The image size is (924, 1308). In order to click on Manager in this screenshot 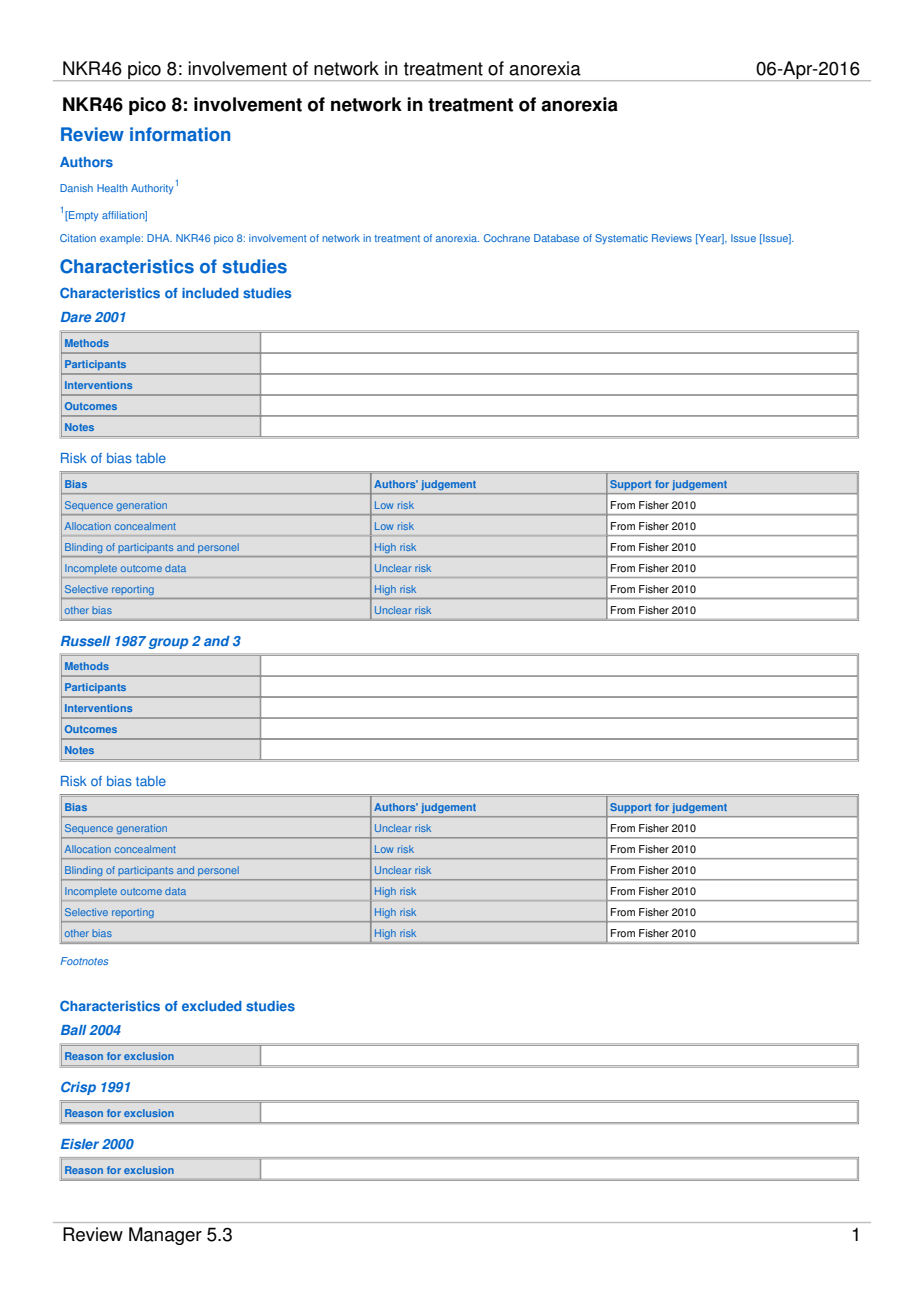, I will do `click(165, 1236)`.
